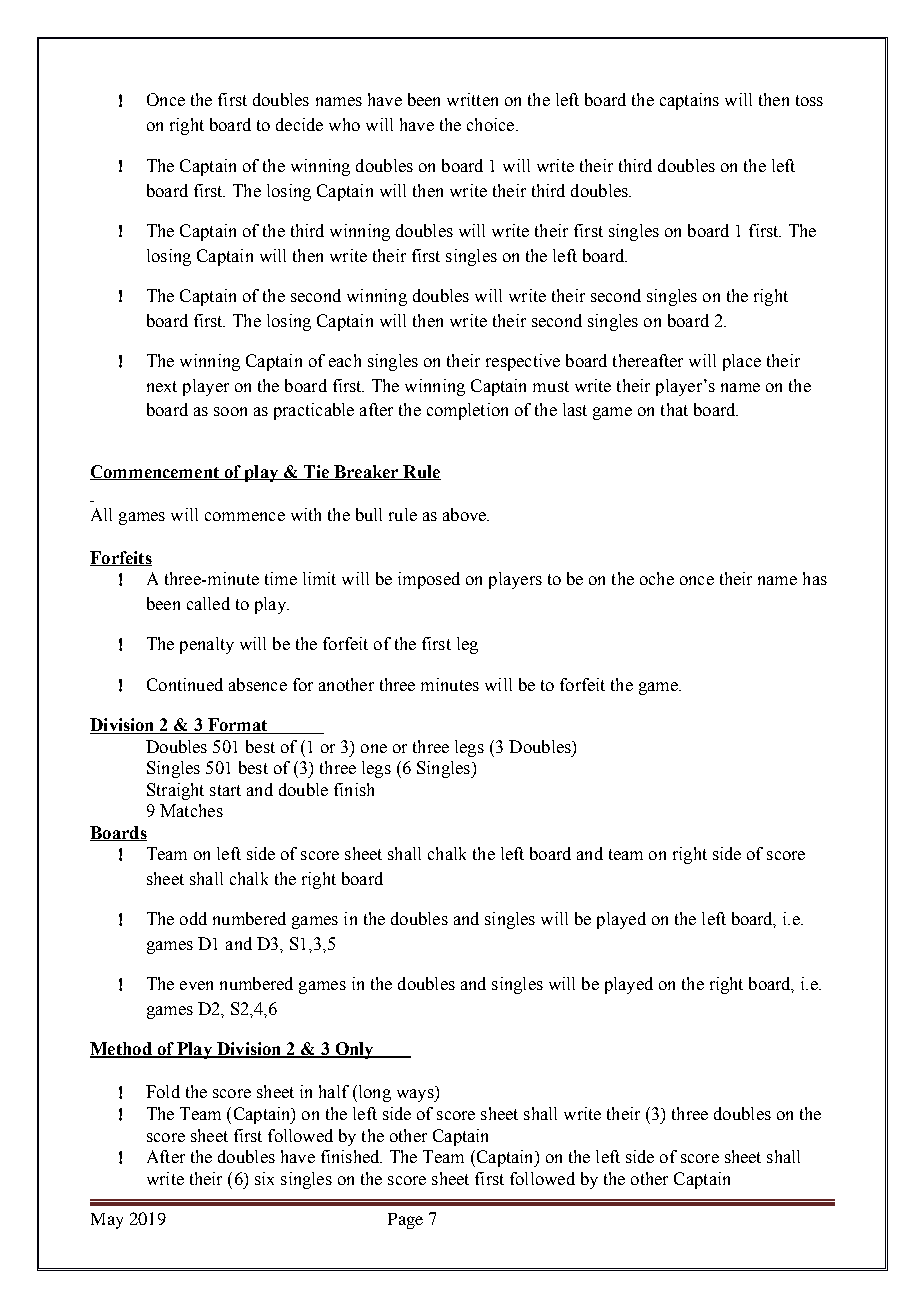  Describe the element at coordinates (416, 1095) in the screenshot. I see `ways` at that location.
